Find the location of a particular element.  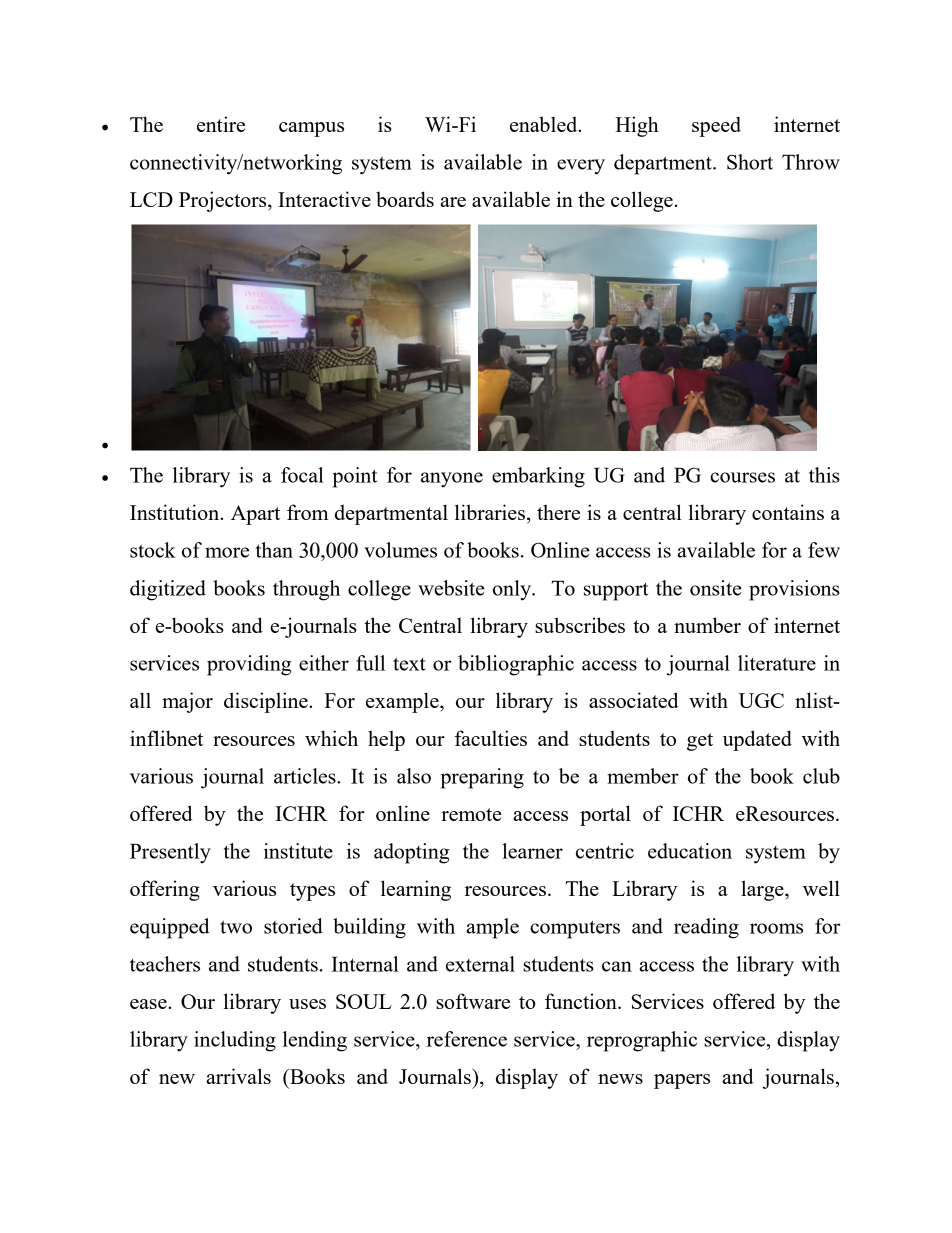

papers is located at coordinates (682, 1081).
